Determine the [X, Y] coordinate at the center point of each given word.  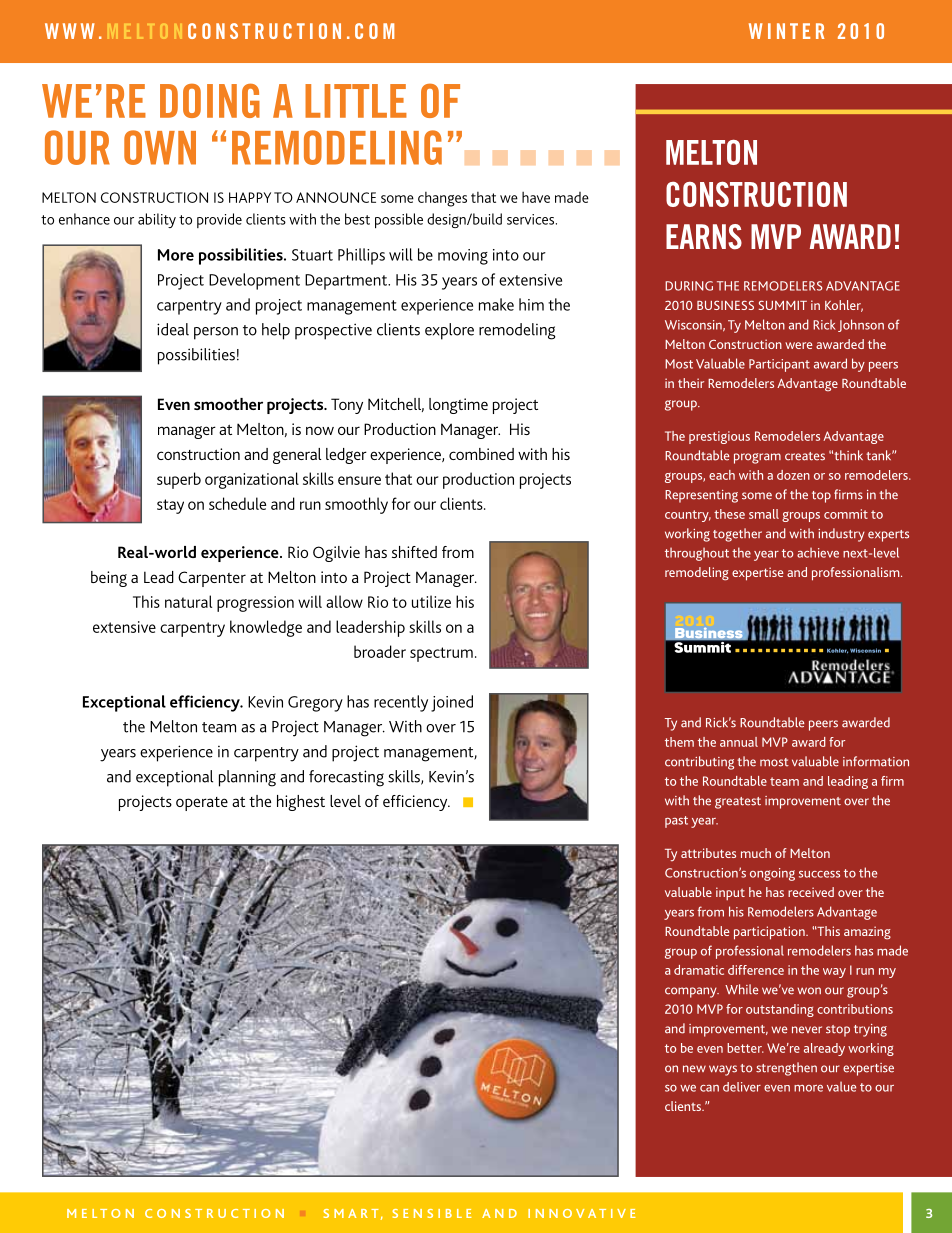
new [694, 1069]
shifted [414, 552]
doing [210, 100]
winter [786, 31]
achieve [818, 552]
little [356, 101]
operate [202, 804]
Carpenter [212, 579]
